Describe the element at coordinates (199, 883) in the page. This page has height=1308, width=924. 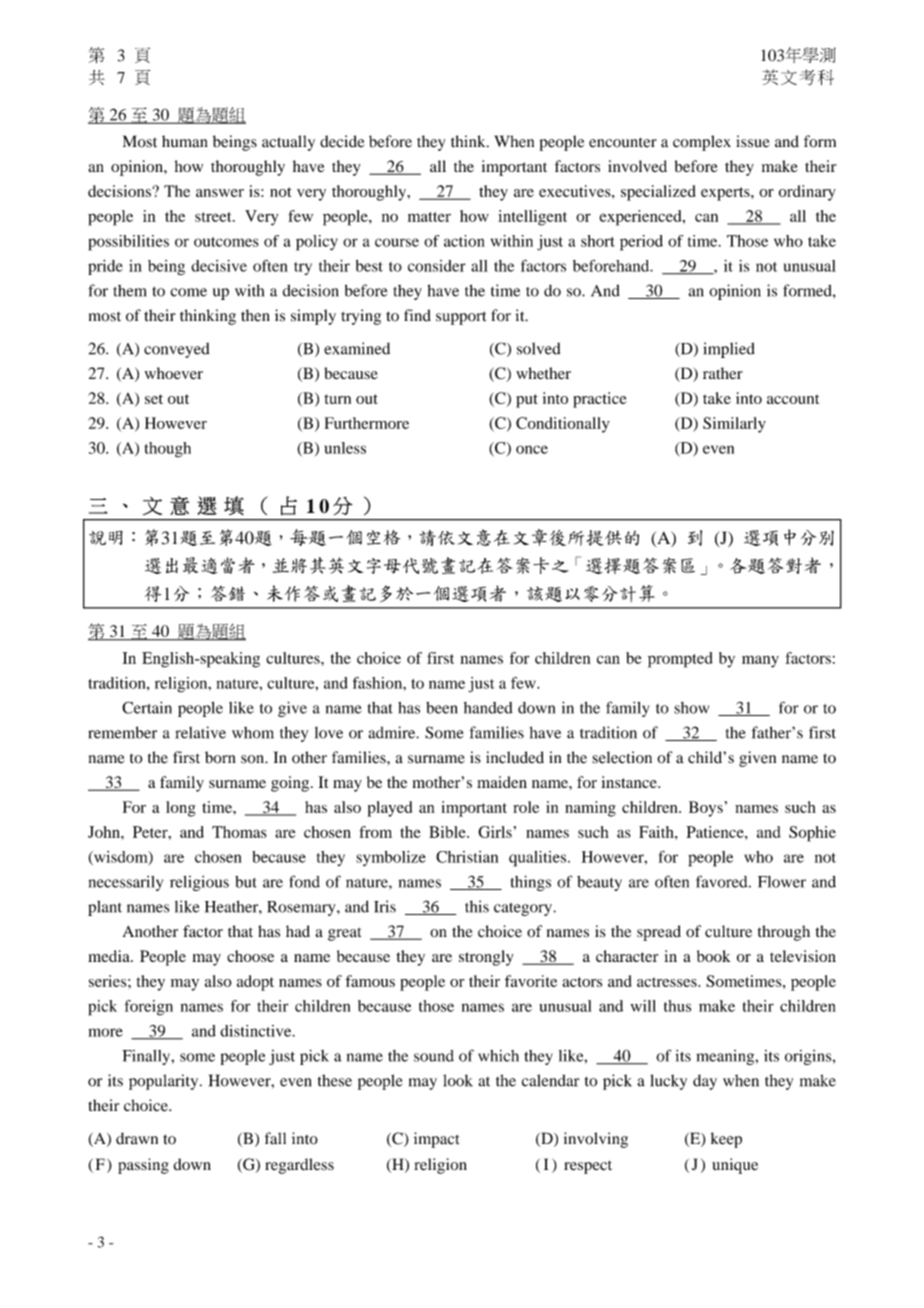
I see `religious` at that location.
